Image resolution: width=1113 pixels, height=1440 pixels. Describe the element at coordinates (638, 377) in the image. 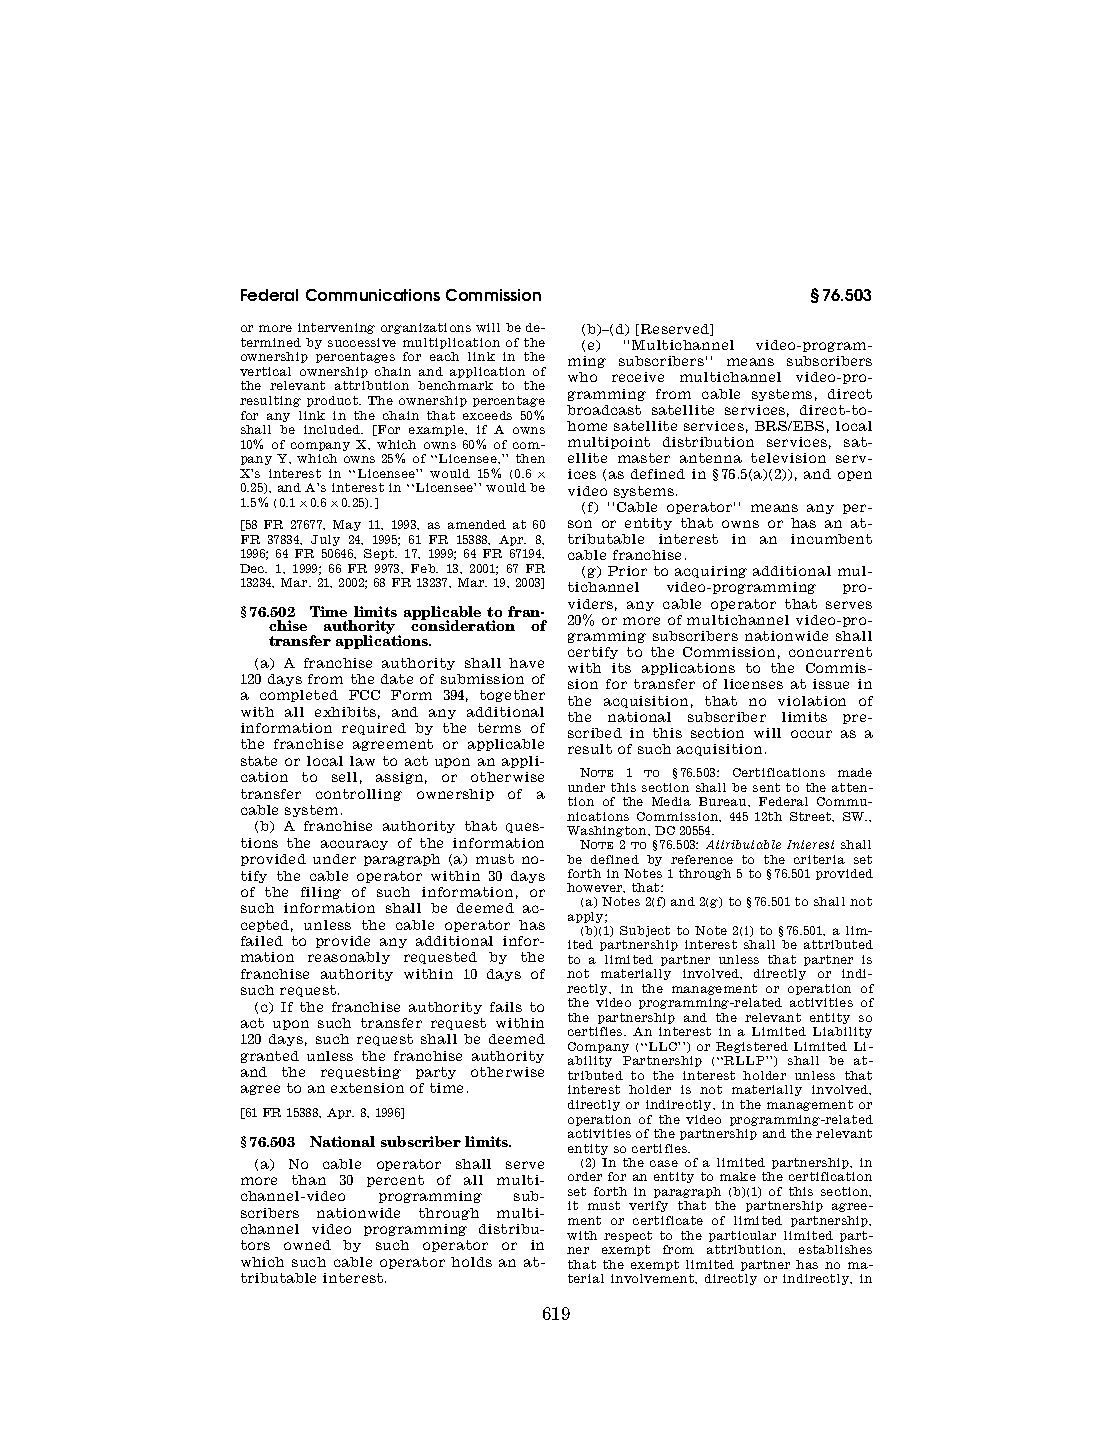

I see `receive` at that location.
